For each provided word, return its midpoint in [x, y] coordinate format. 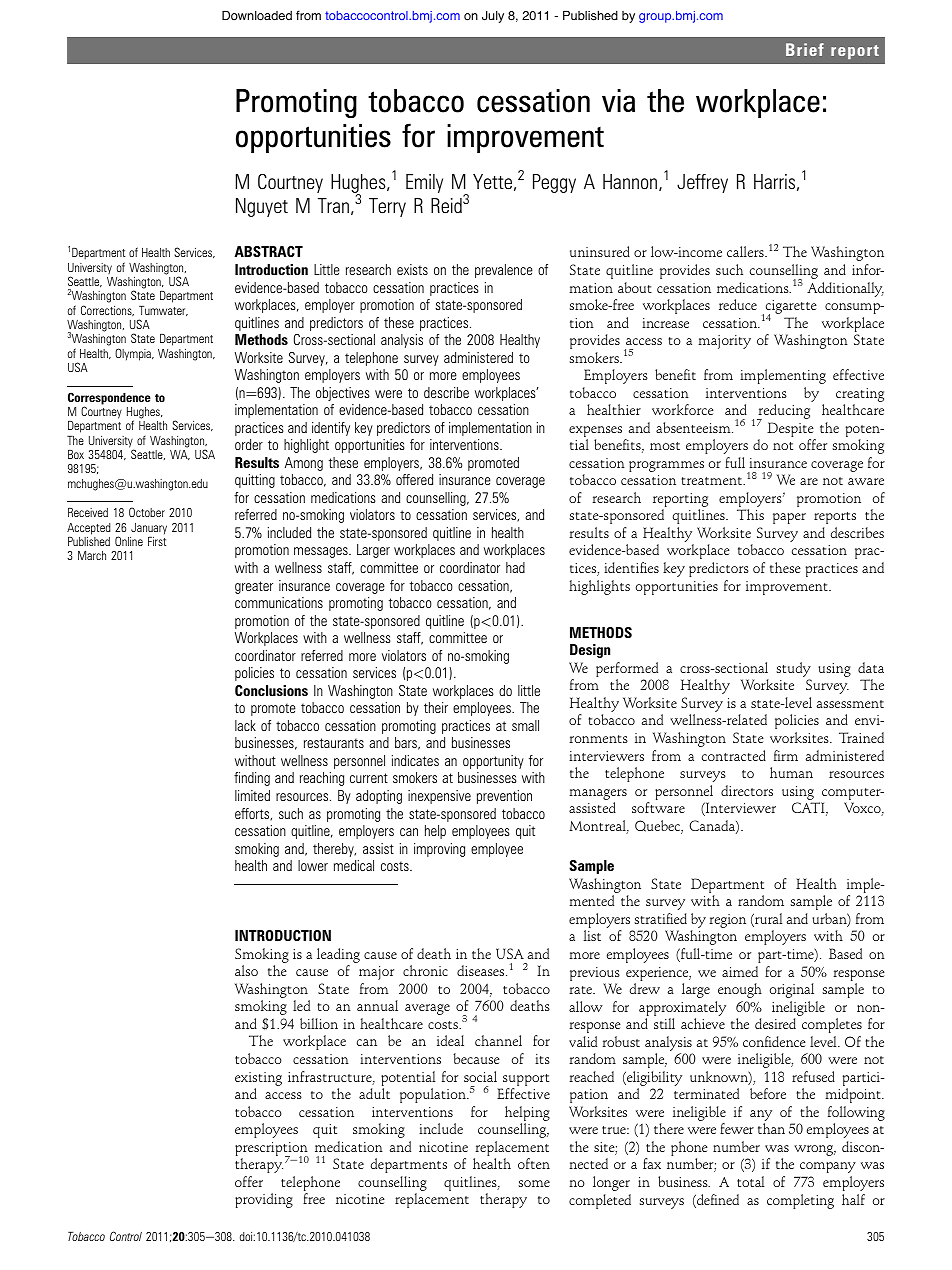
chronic [425, 970]
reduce [738, 304]
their [436, 707]
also [246, 970]
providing [264, 1200]
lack [245, 725]
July [493, 17]
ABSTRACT [268, 251]
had [515, 567]
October [147, 512]
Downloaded [257, 16]
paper [789, 518]
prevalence [504, 271]
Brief [805, 49]
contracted [734, 755]
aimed [740, 971]
